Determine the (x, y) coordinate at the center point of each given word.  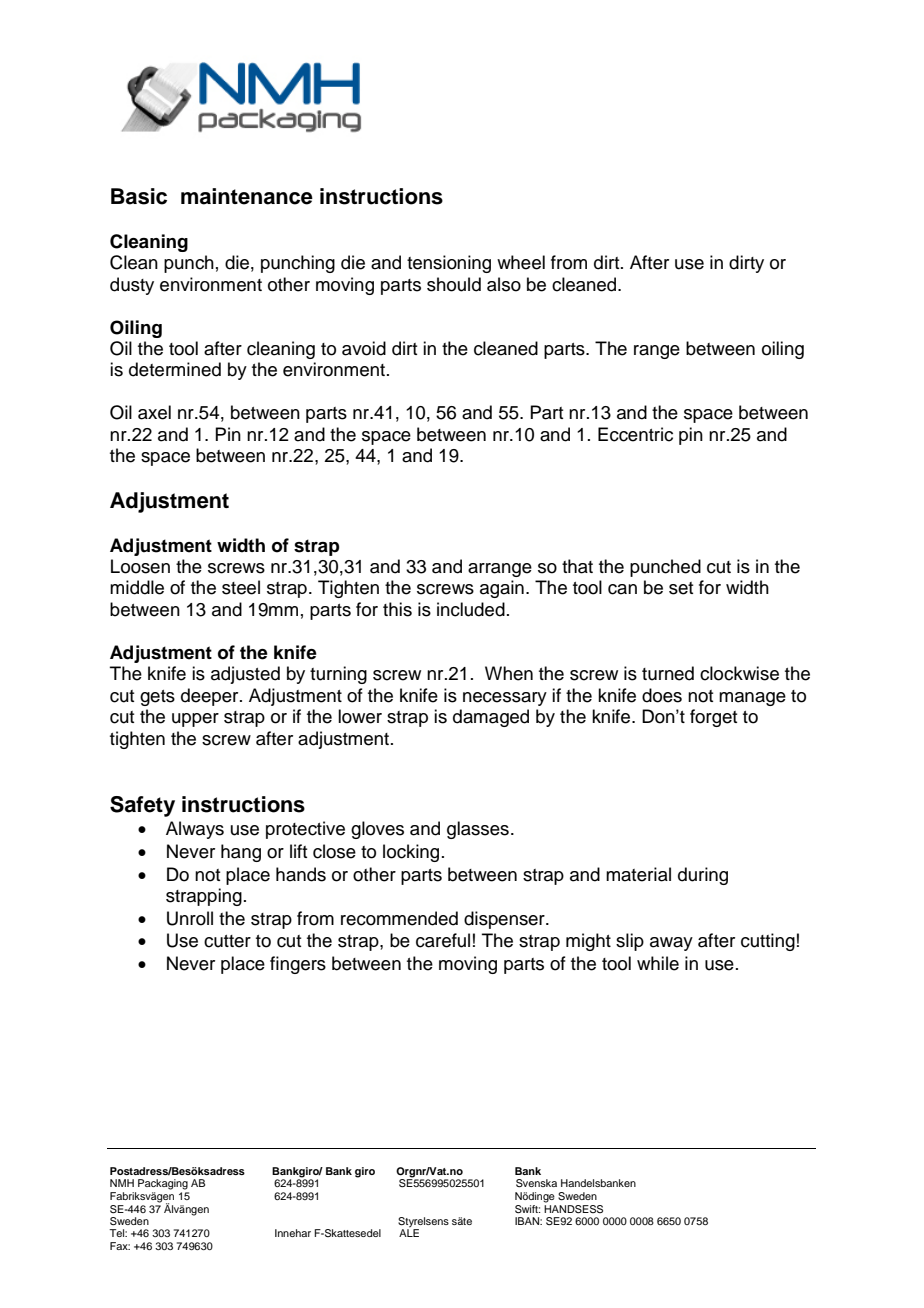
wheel (521, 262)
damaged (491, 718)
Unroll (190, 918)
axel (154, 412)
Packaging (163, 1184)
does (662, 695)
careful (443, 940)
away (671, 944)
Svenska (536, 1183)
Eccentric (635, 434)
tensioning (449, 264)
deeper (211, 697)
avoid (364, 348)
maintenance (247, 196)
